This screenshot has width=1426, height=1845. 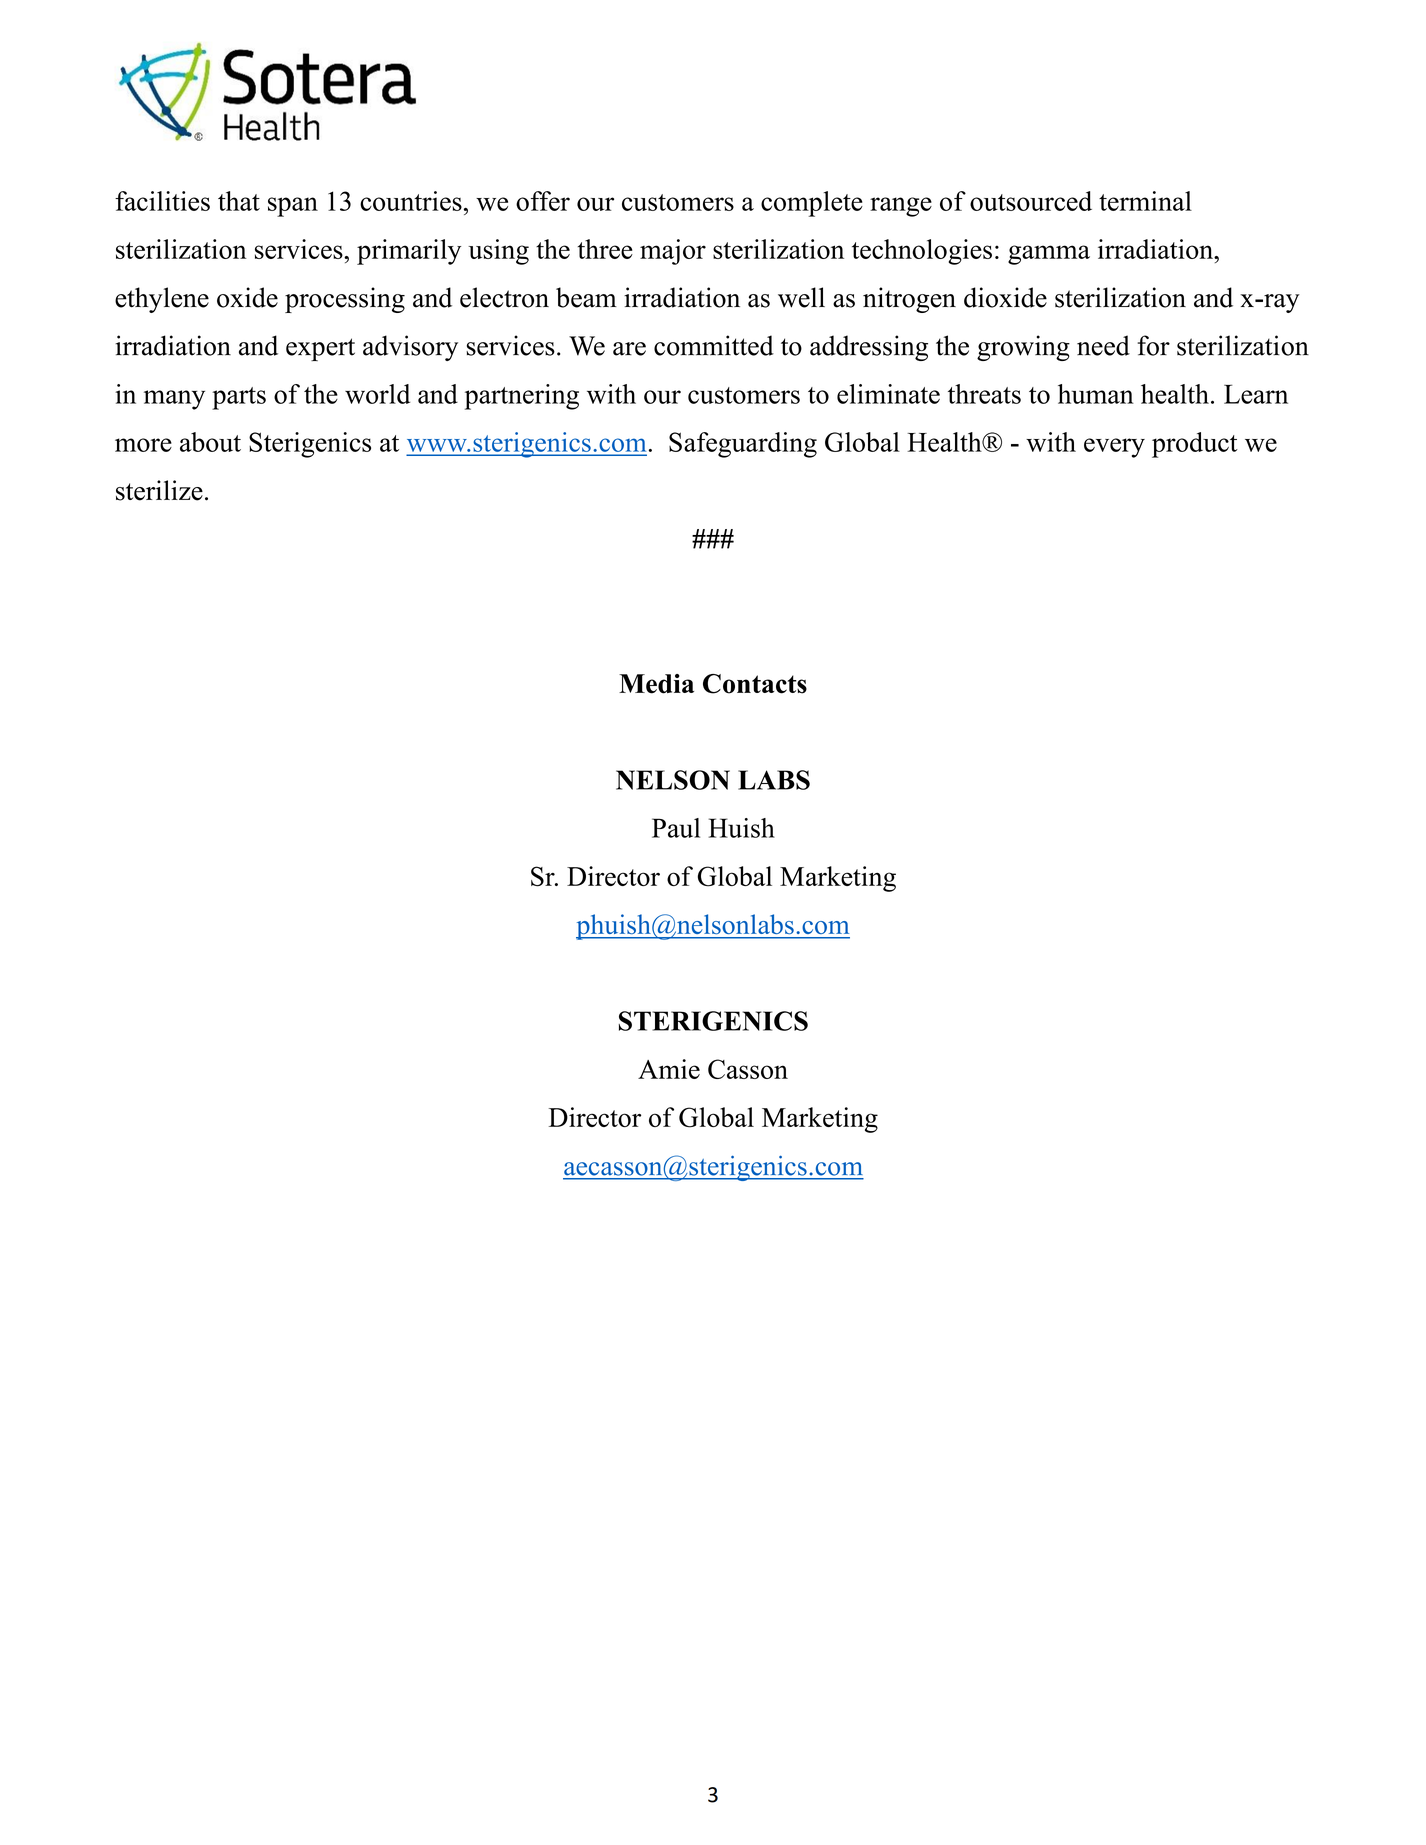 What do you see at coordinates (755, 684) in the screenshot?
I see `Contacts` at bounding box center [755, 684].
